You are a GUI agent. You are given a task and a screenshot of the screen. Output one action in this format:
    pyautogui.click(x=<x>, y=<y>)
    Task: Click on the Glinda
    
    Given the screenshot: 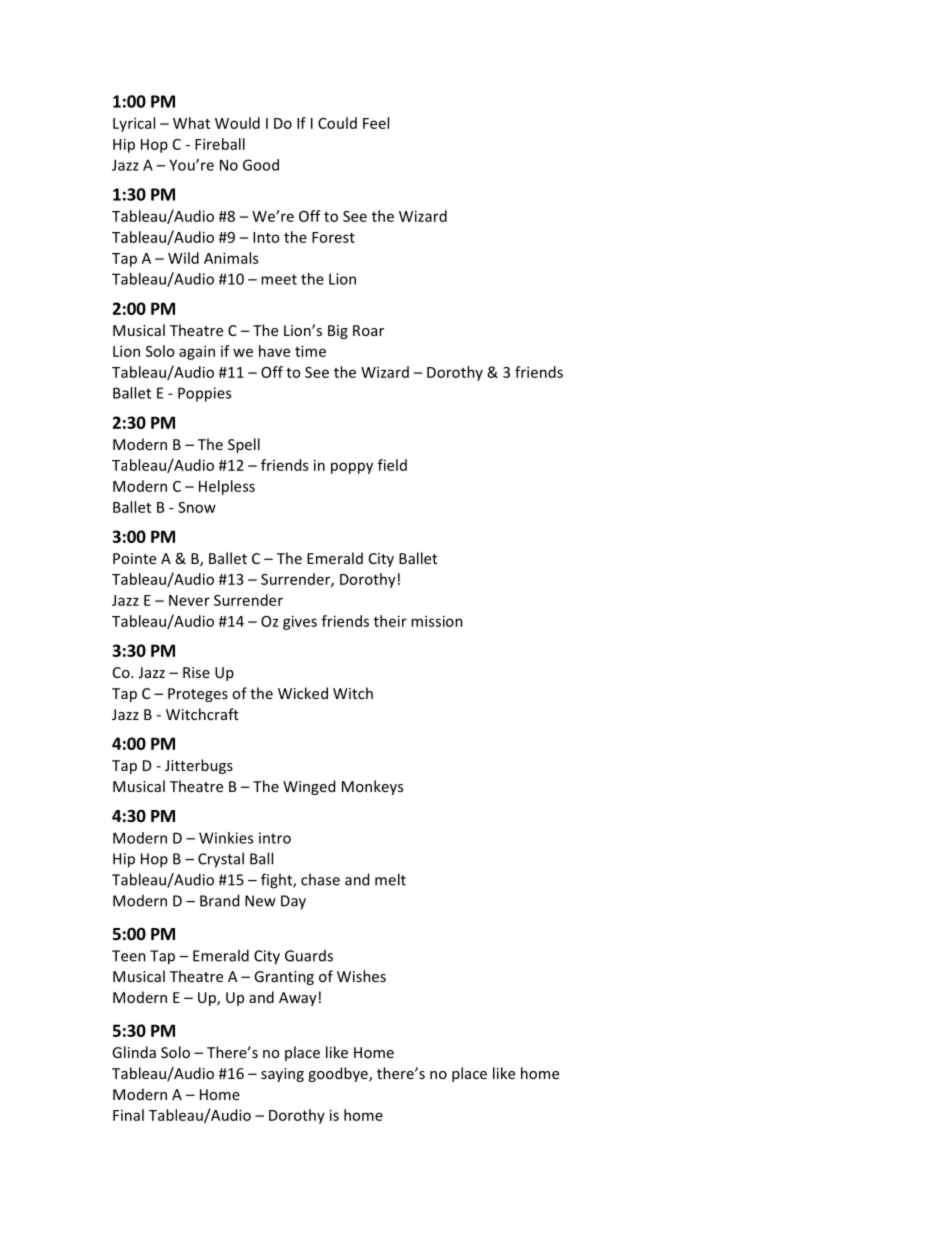 What is the action you would take?
    pyautogui.click(x=134, y=1052)
